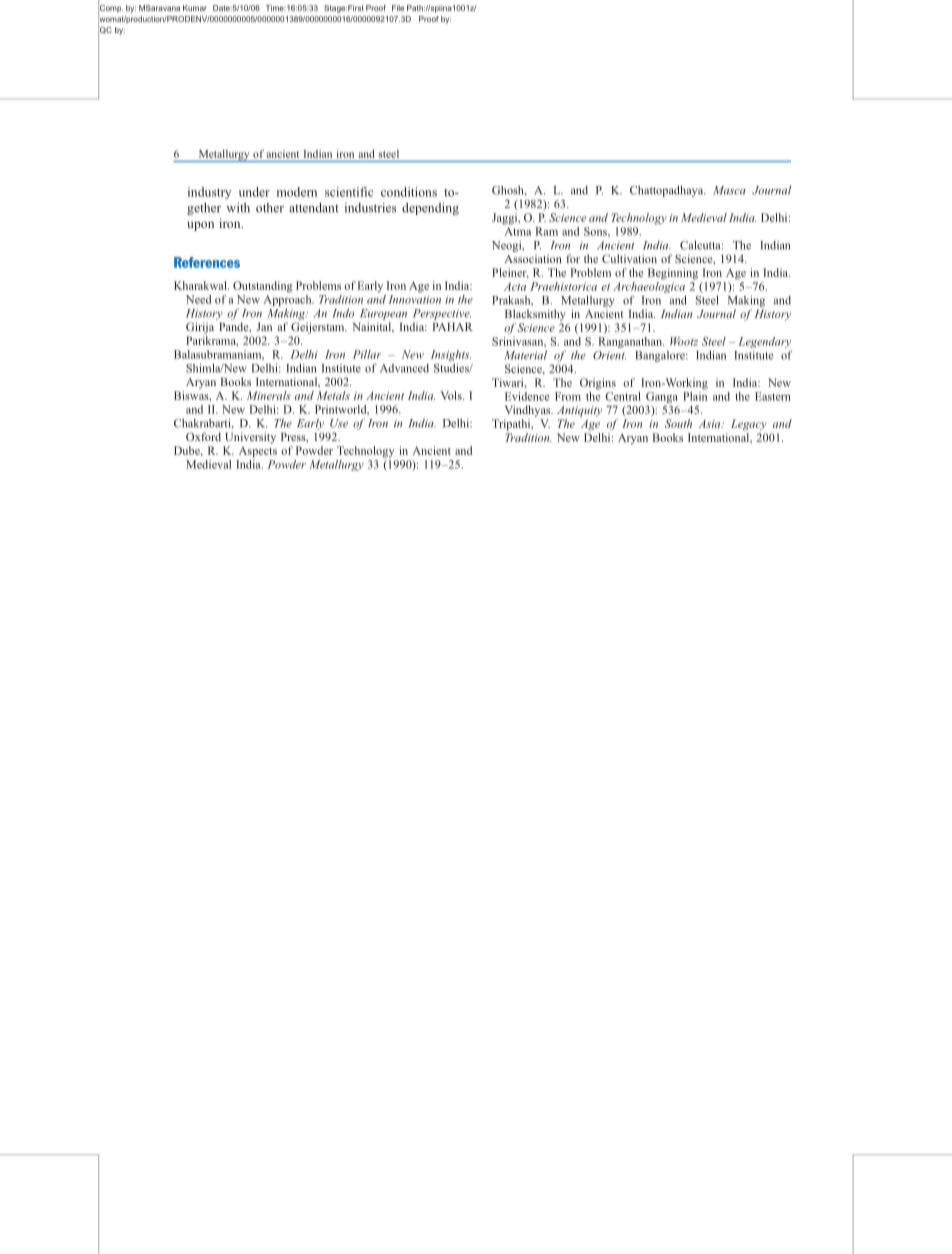 This screenshot has width=952, height=1254. I want to click on Atma, so click(517, 231).
